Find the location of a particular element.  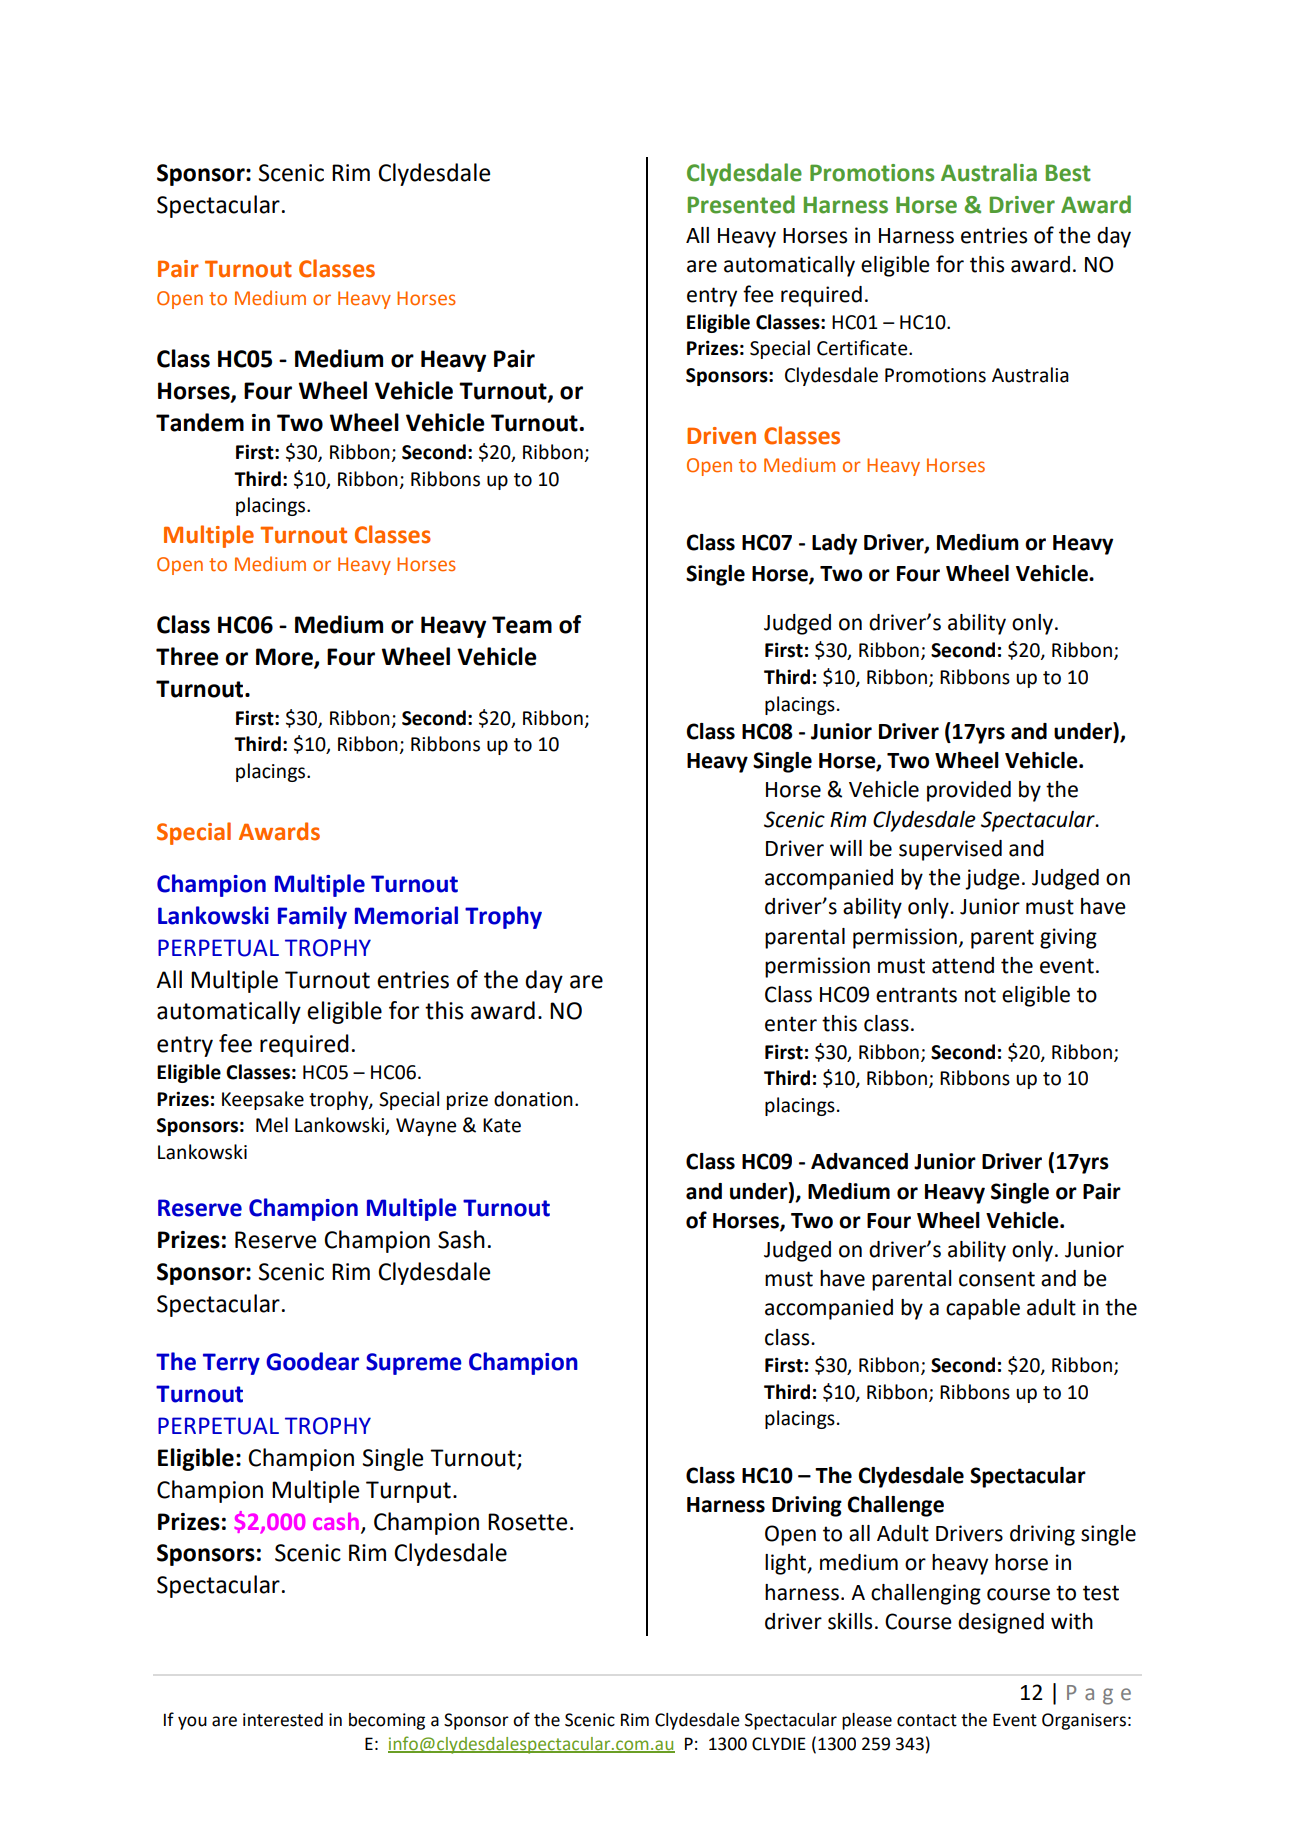

Best is located at coordinates (1068, 173).
